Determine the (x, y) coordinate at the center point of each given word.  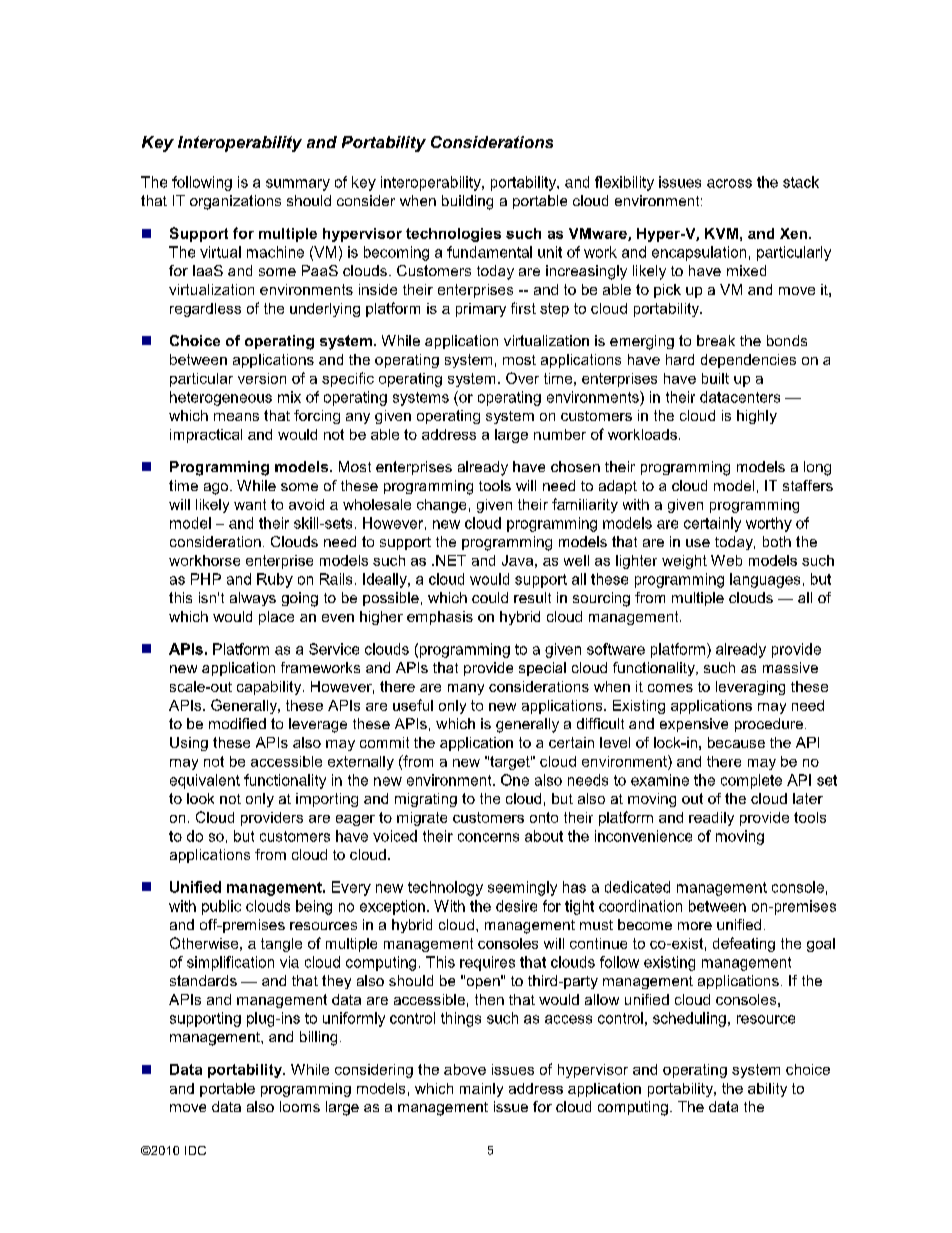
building (467, 202)
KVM (721, 233)
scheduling (689, 1019)
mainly (481, 1090)
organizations (235, 202)
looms (300, 1106)
